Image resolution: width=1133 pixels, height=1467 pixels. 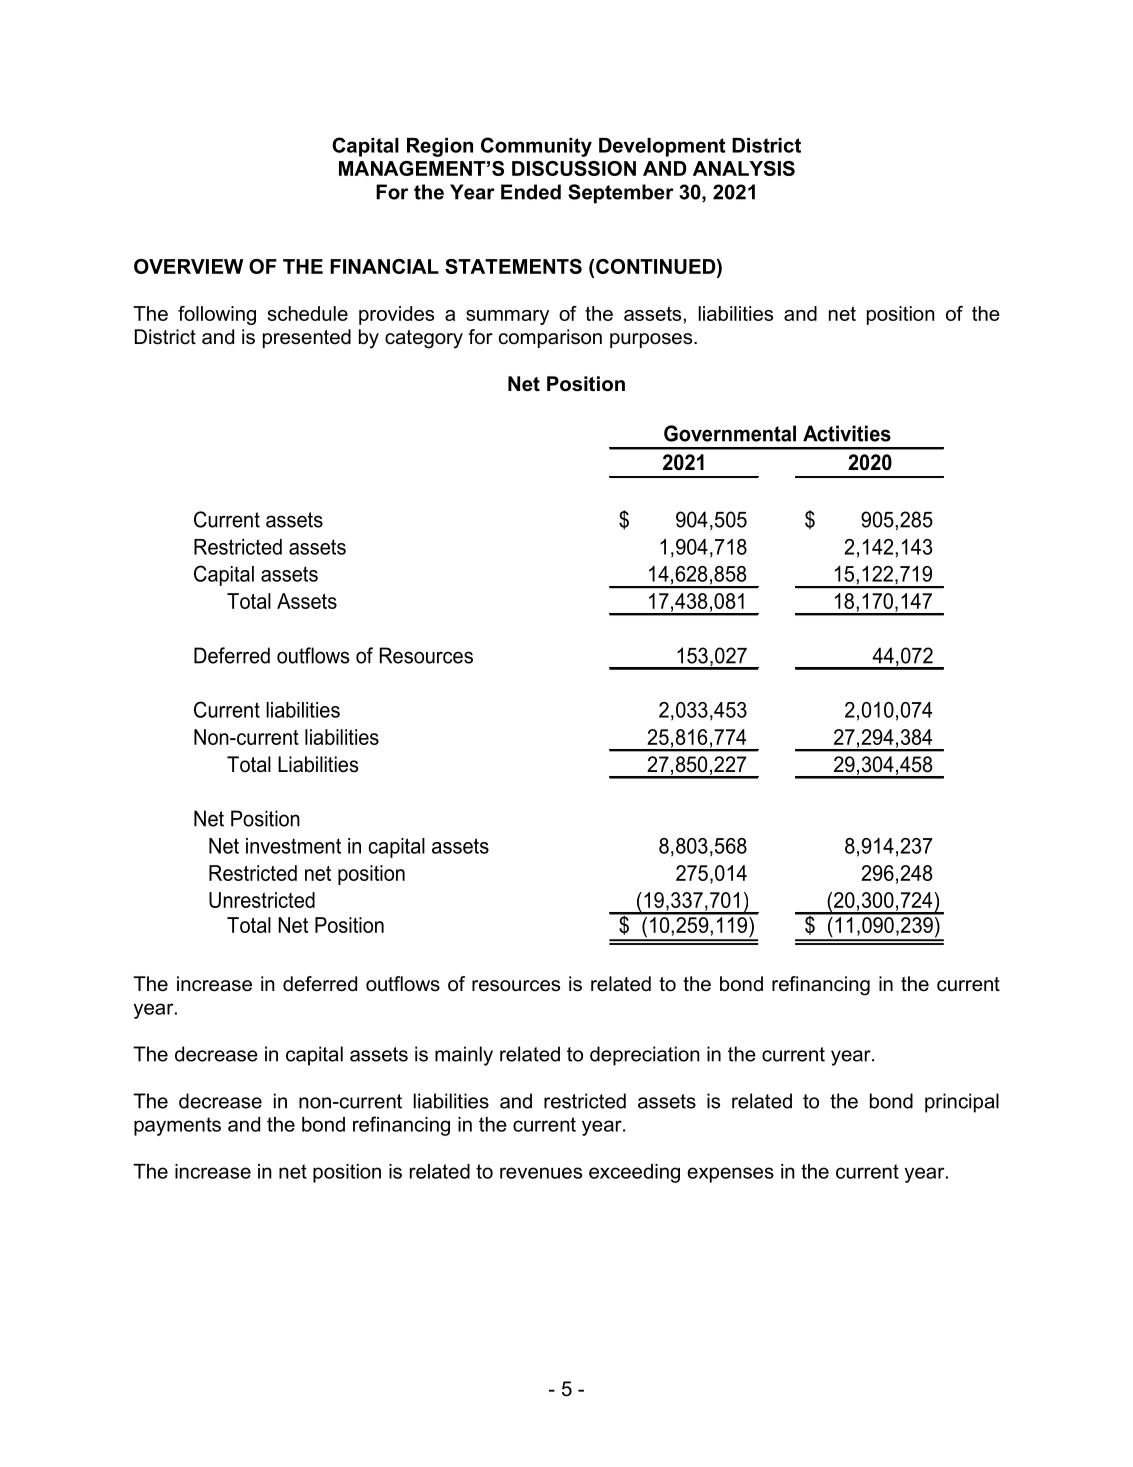 I want to click on principal, so click(x=962, y=1103).
